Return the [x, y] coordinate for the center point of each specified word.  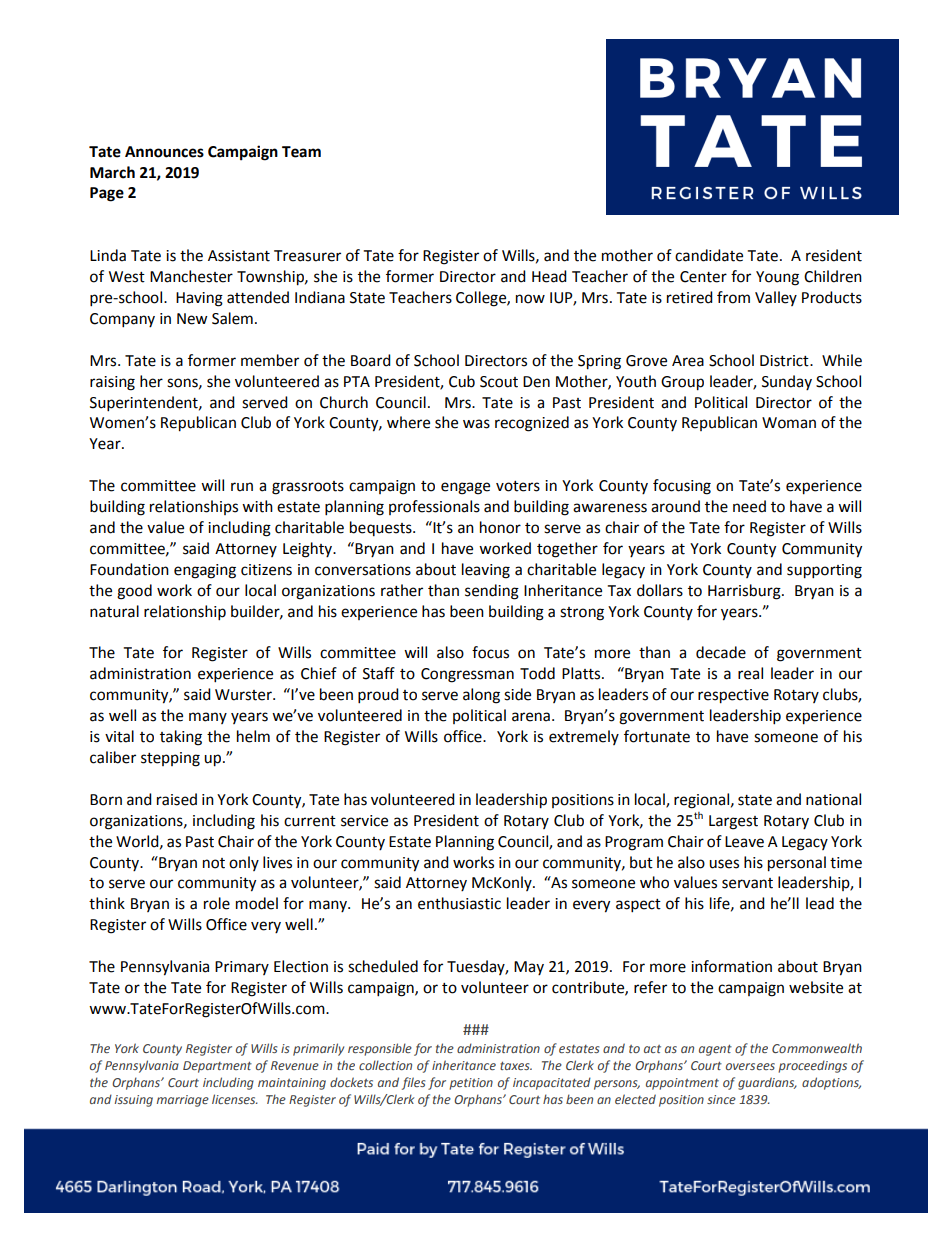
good [134, 592]
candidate [709, 255]
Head [549, 276]
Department [217, 1067]
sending [492, 592]
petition [471, 1084]
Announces [164, 152]
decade [721, 652]
